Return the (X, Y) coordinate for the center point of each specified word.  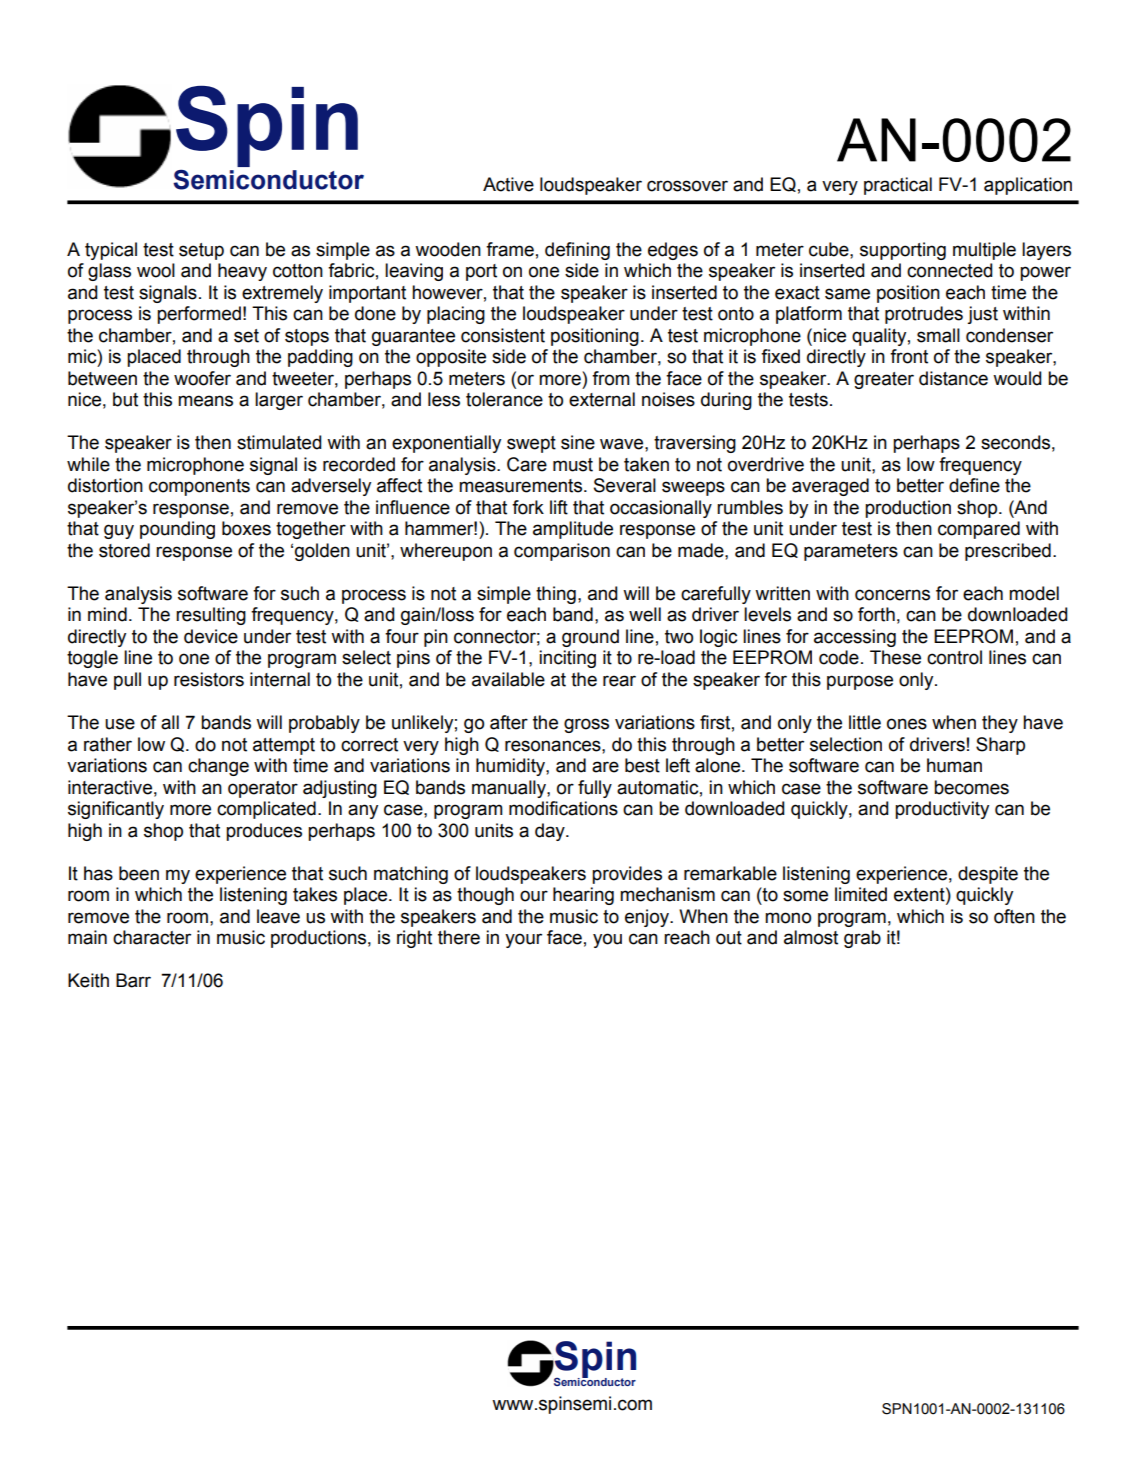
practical (898, 186)
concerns (892, 595)
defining (577, 251)
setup (201, 251)
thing (556, 595)
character (152, 937)
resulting (211, 616)
